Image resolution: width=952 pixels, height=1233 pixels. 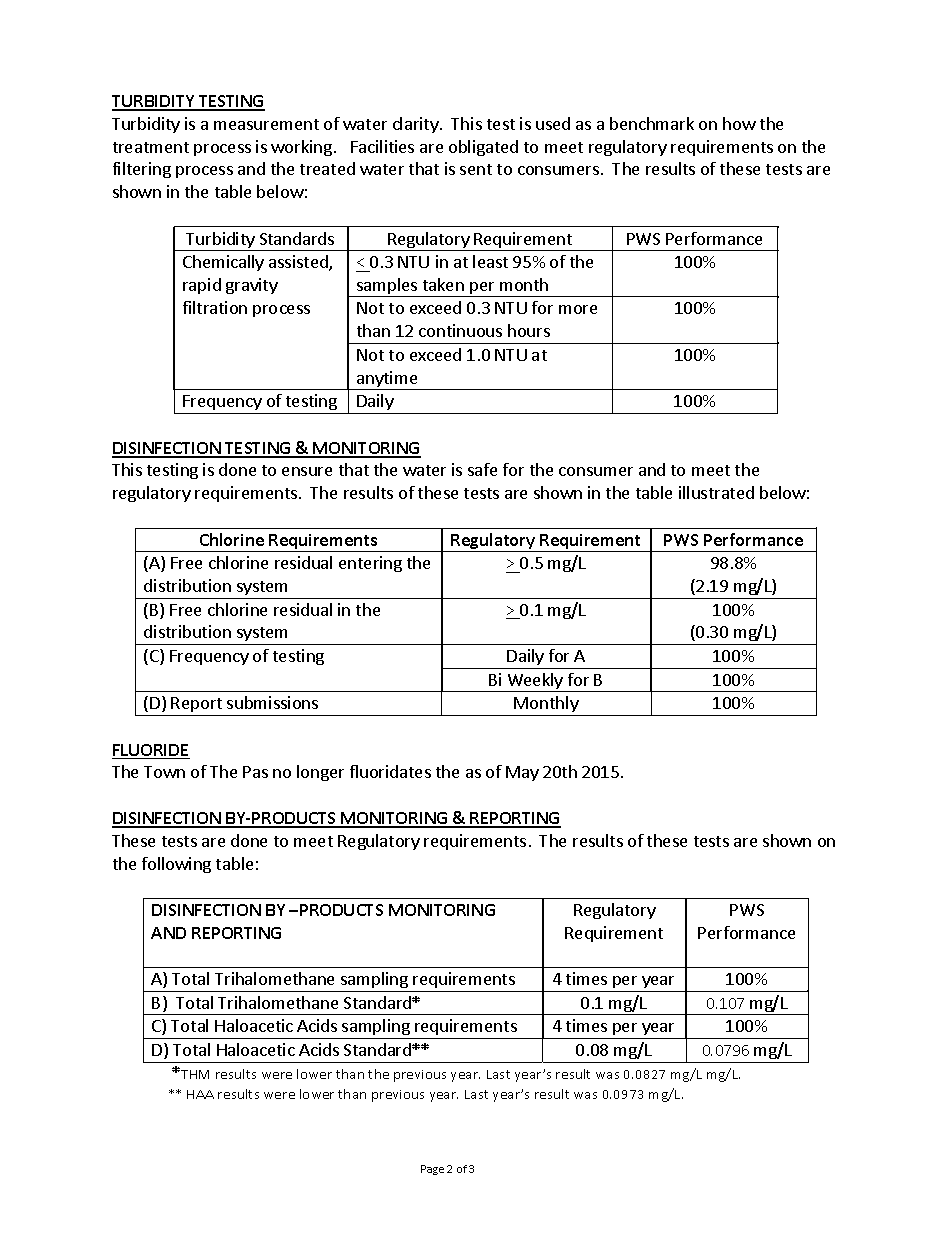 What do you see at coordinates (522, 773) in the screenshot?
I see `May` at bounding box center [522, 773].
